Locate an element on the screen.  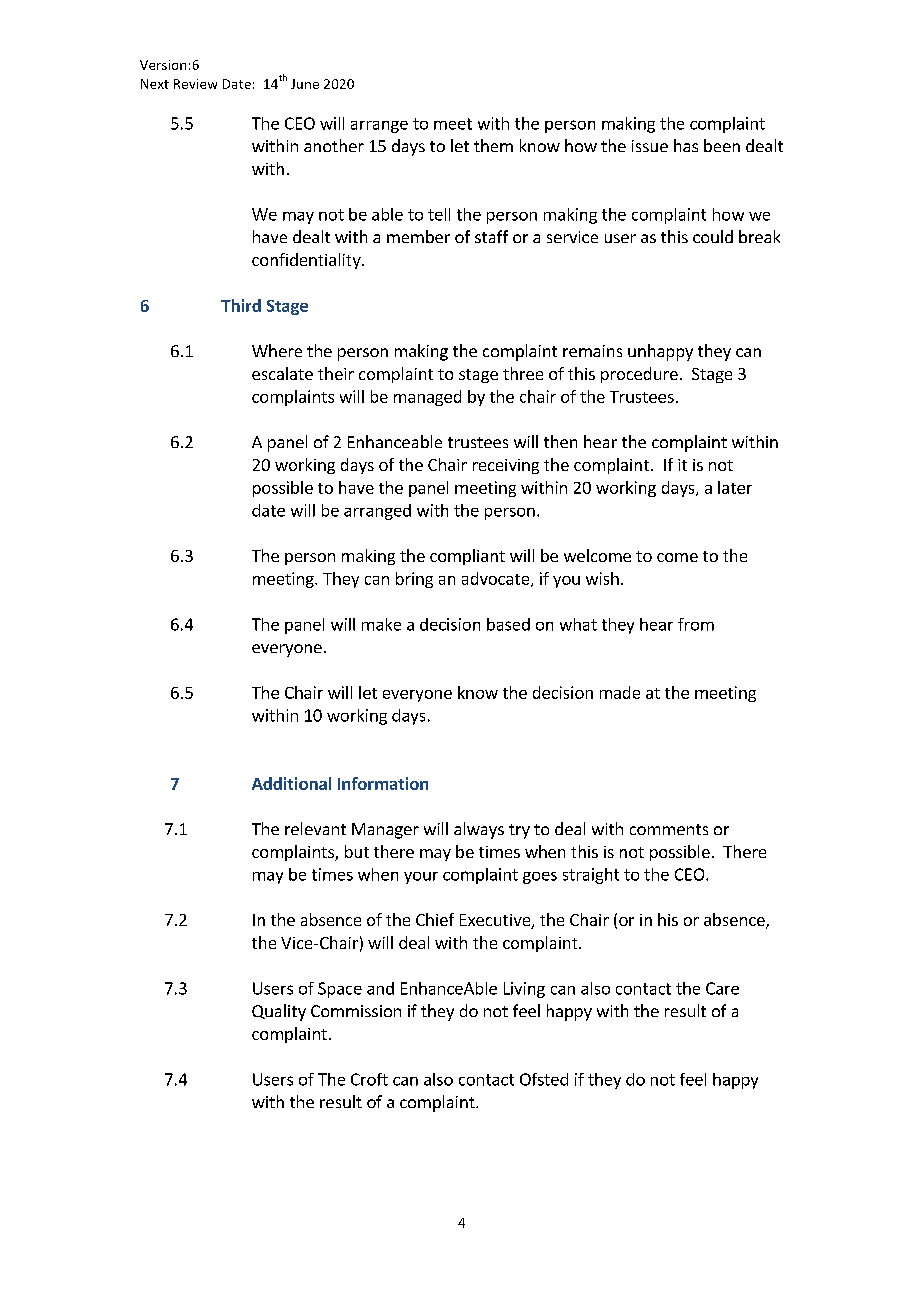
them is located at coordinates (493, 145).
